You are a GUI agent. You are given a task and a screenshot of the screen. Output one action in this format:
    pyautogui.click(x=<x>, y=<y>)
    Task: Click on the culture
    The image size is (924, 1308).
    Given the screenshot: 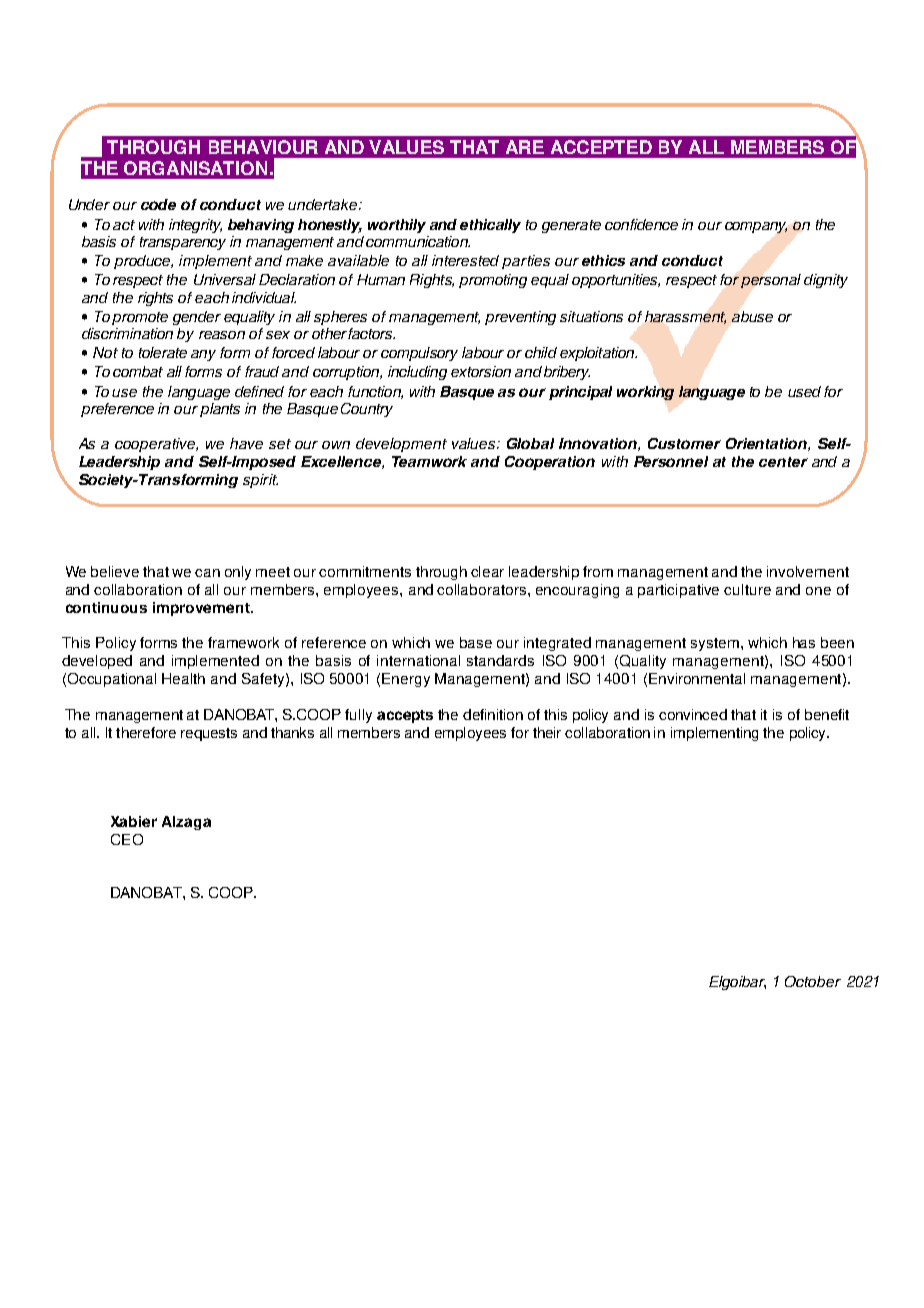 What is the action you would take?
    pyautogui.click(x=747, y=589)
